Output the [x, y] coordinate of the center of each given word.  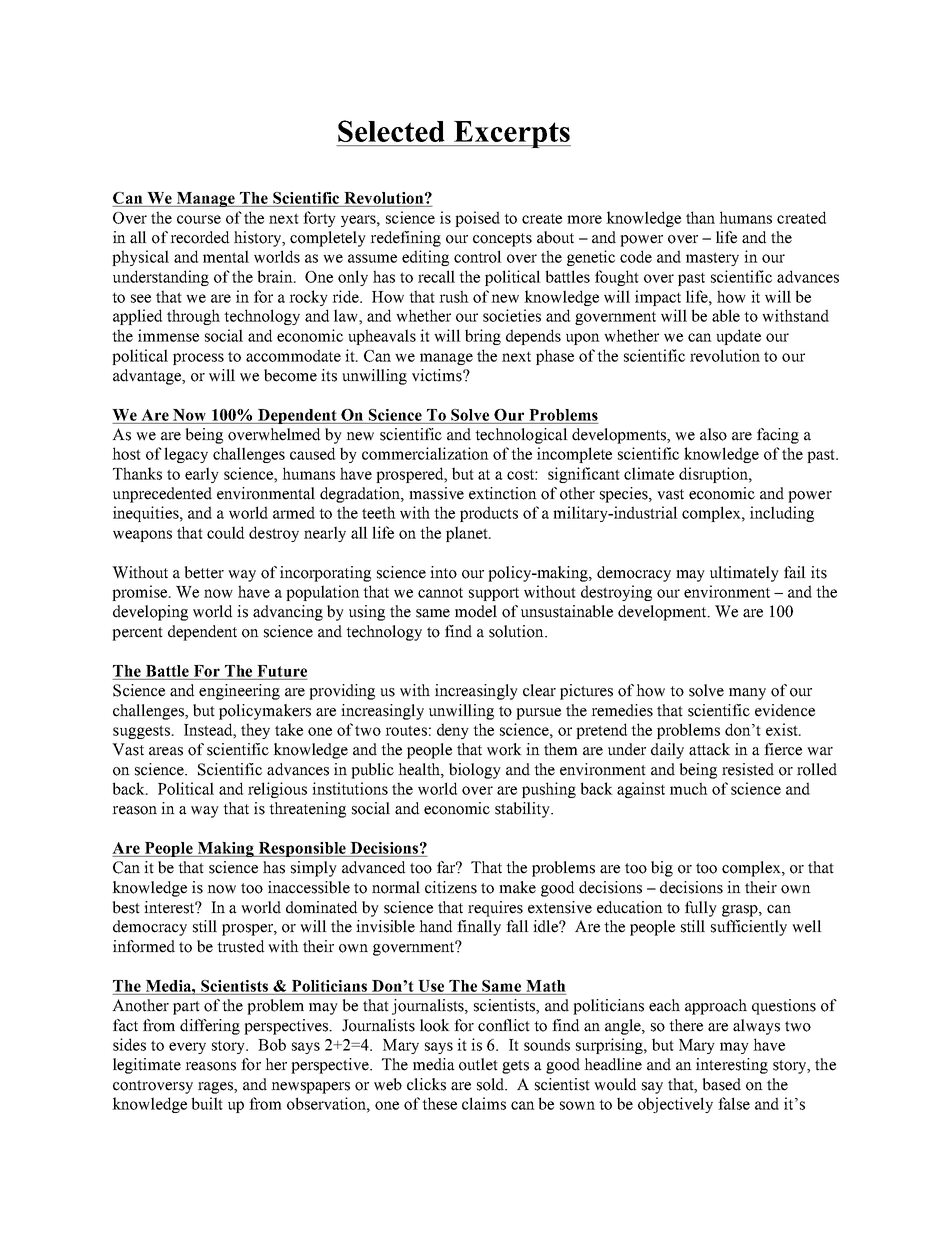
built [207, 1103]
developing [150, 613]
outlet [478, 1064]
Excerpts [511, 134]
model [476, 611]
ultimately [744, 574]
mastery [712, 259]
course [199, 219]
